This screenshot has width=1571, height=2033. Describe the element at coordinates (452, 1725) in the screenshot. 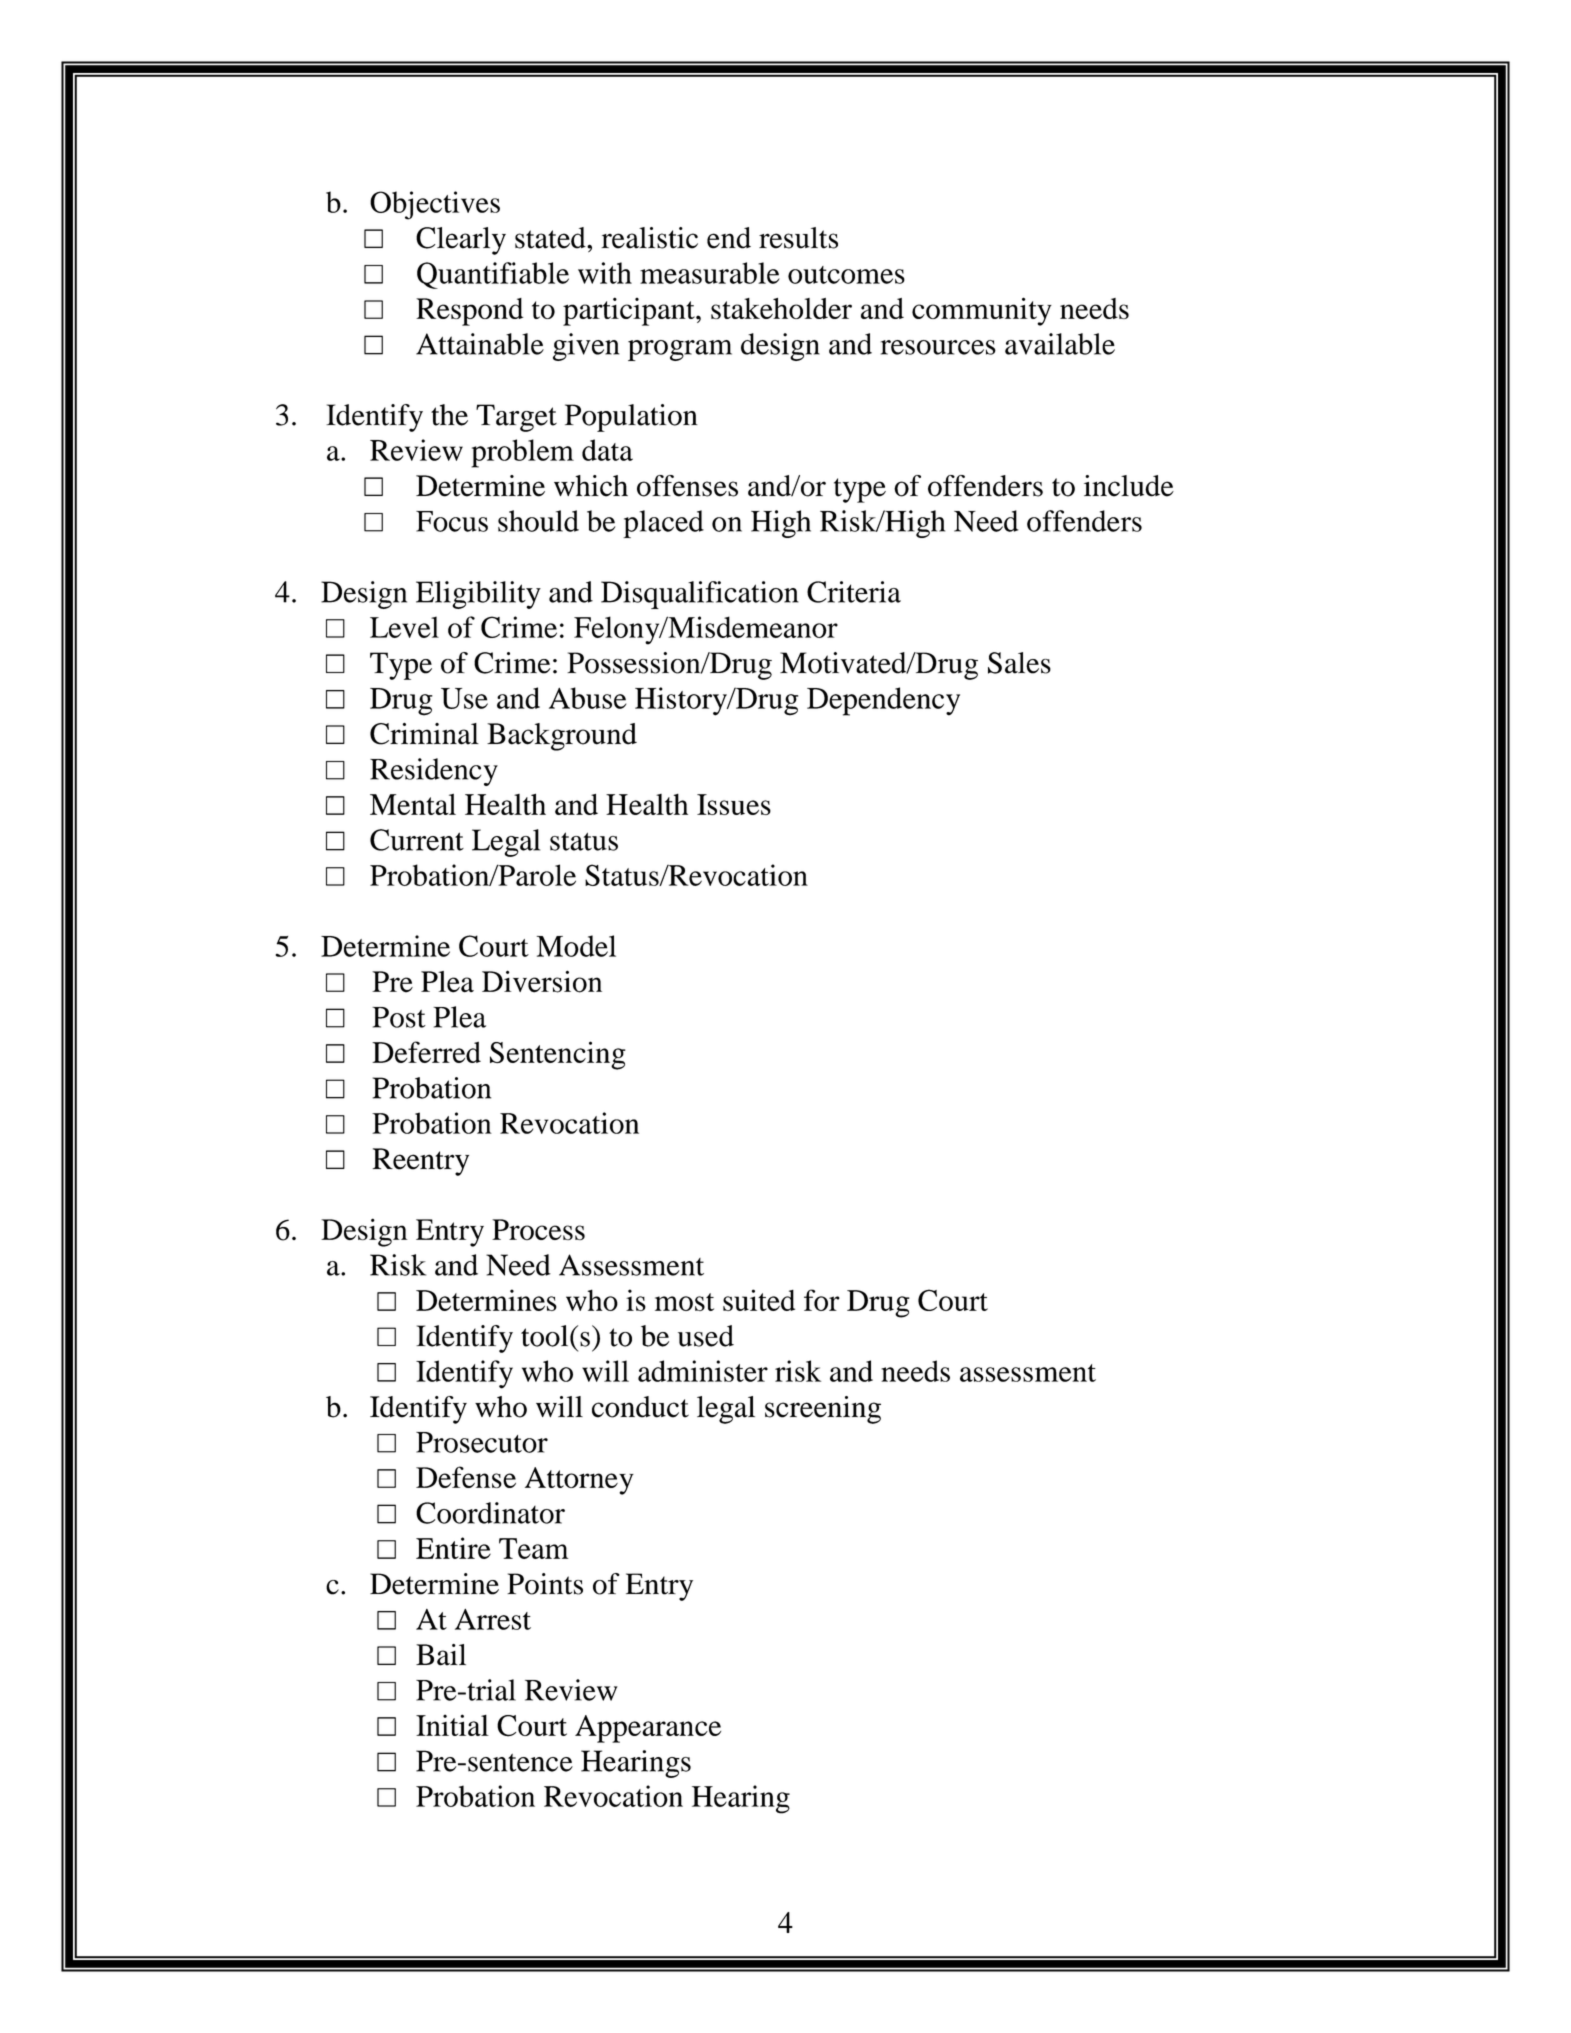

I see `Initial` at that location.
